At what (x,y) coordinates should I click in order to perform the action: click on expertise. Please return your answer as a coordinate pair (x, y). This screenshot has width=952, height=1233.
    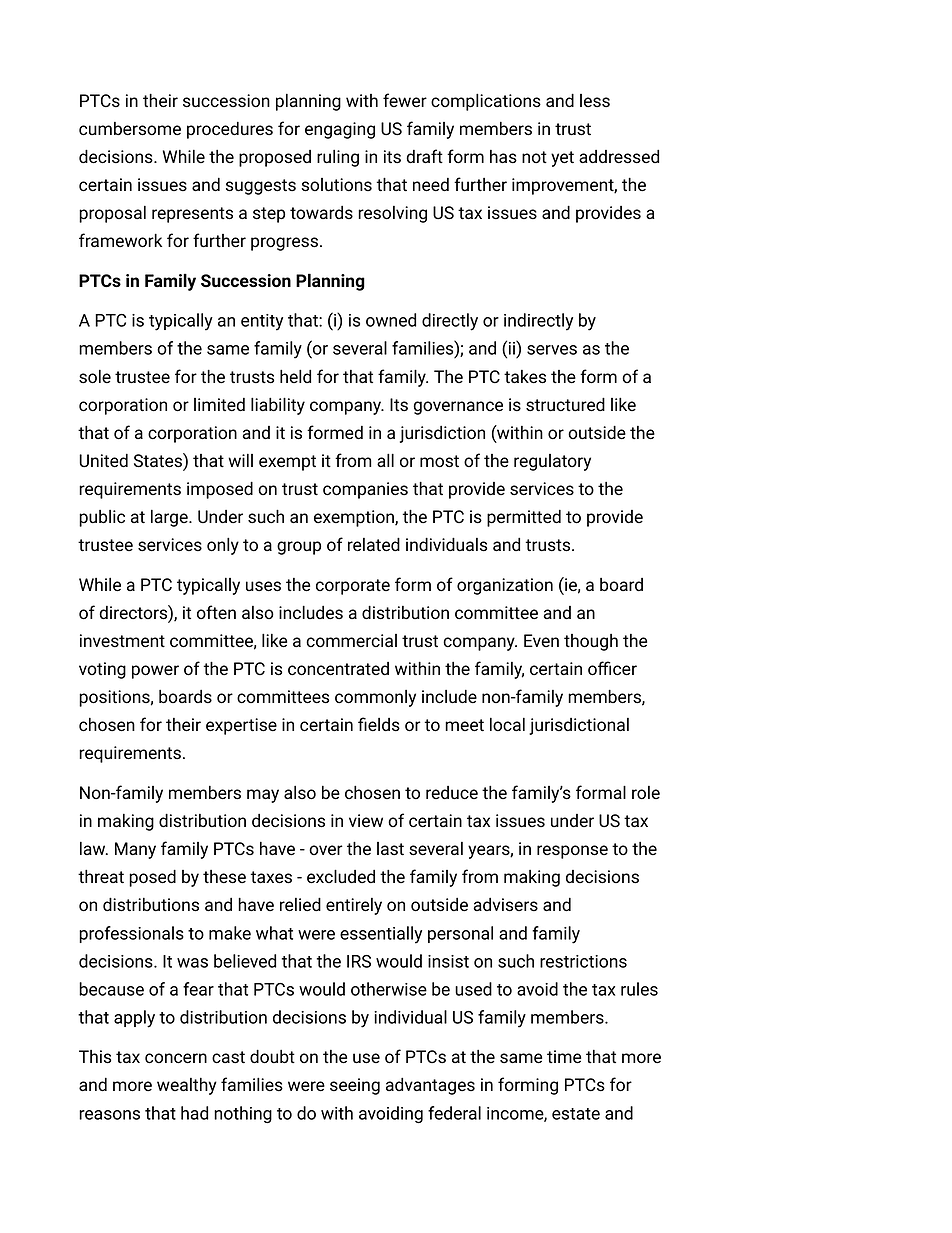
    Looking at the image, I should click on (241, 726).
